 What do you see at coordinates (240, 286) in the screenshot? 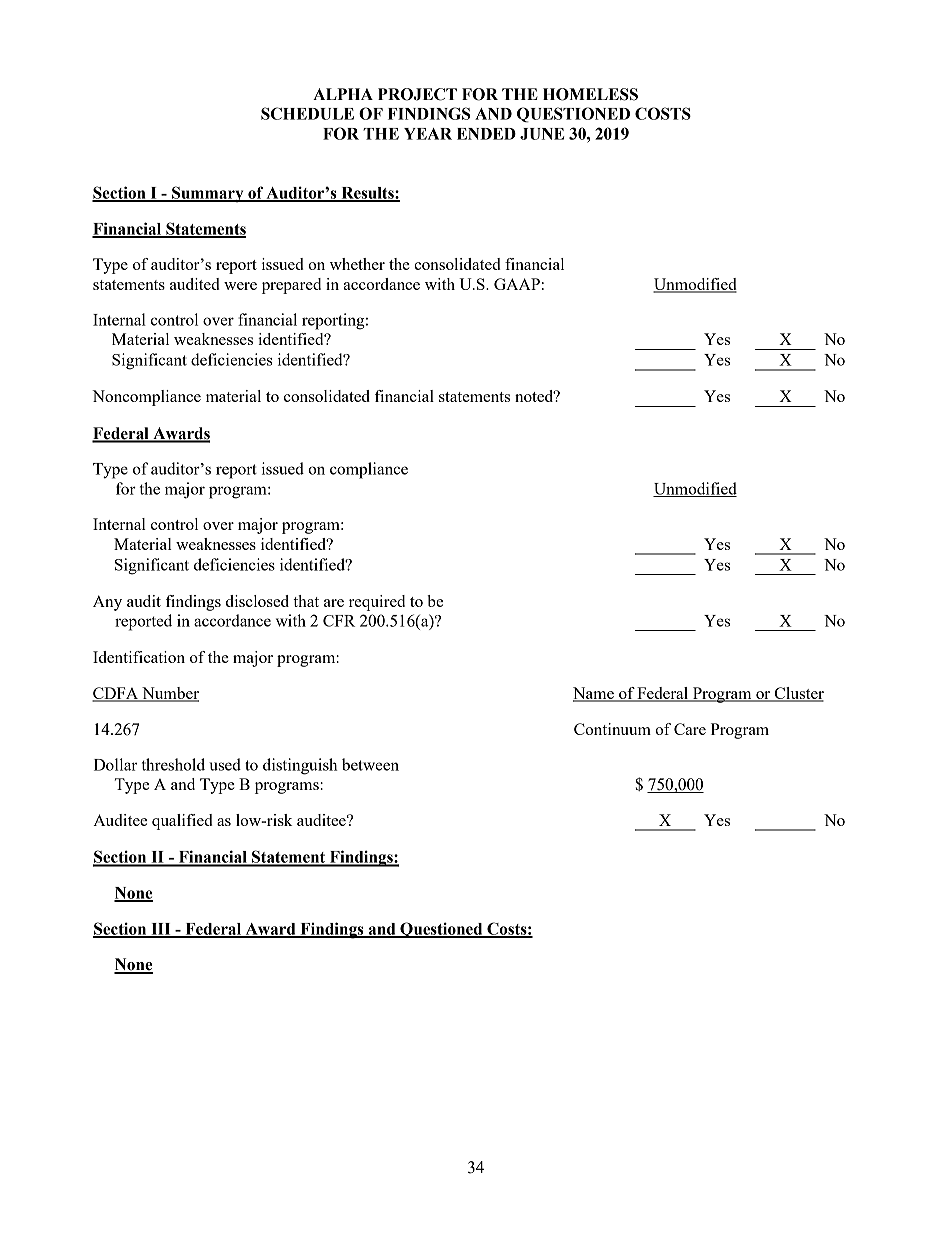
I see `were` at bounding box center [240, 286].
